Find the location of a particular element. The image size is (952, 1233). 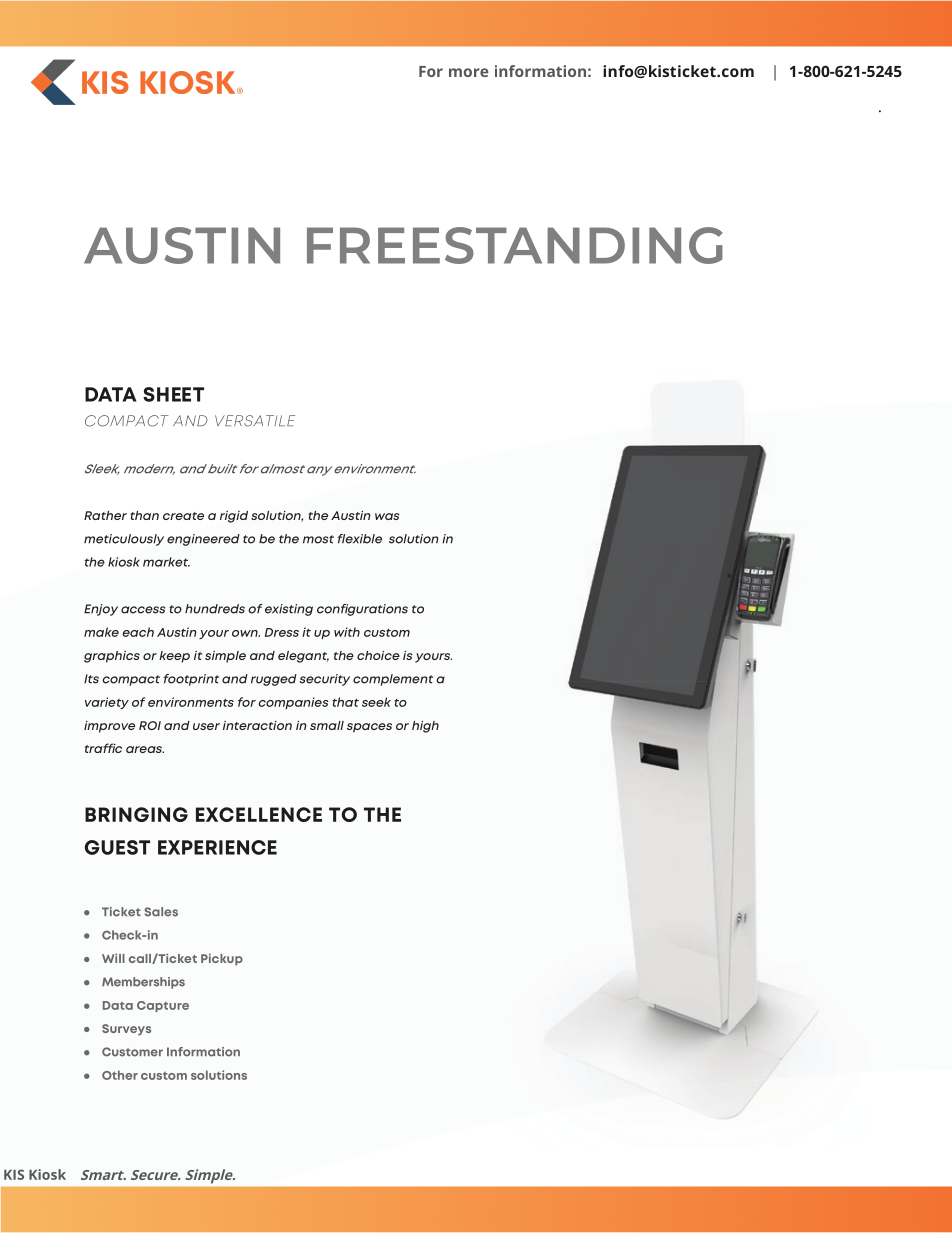

FREESTANDING is located at coordinates (515, 245).
